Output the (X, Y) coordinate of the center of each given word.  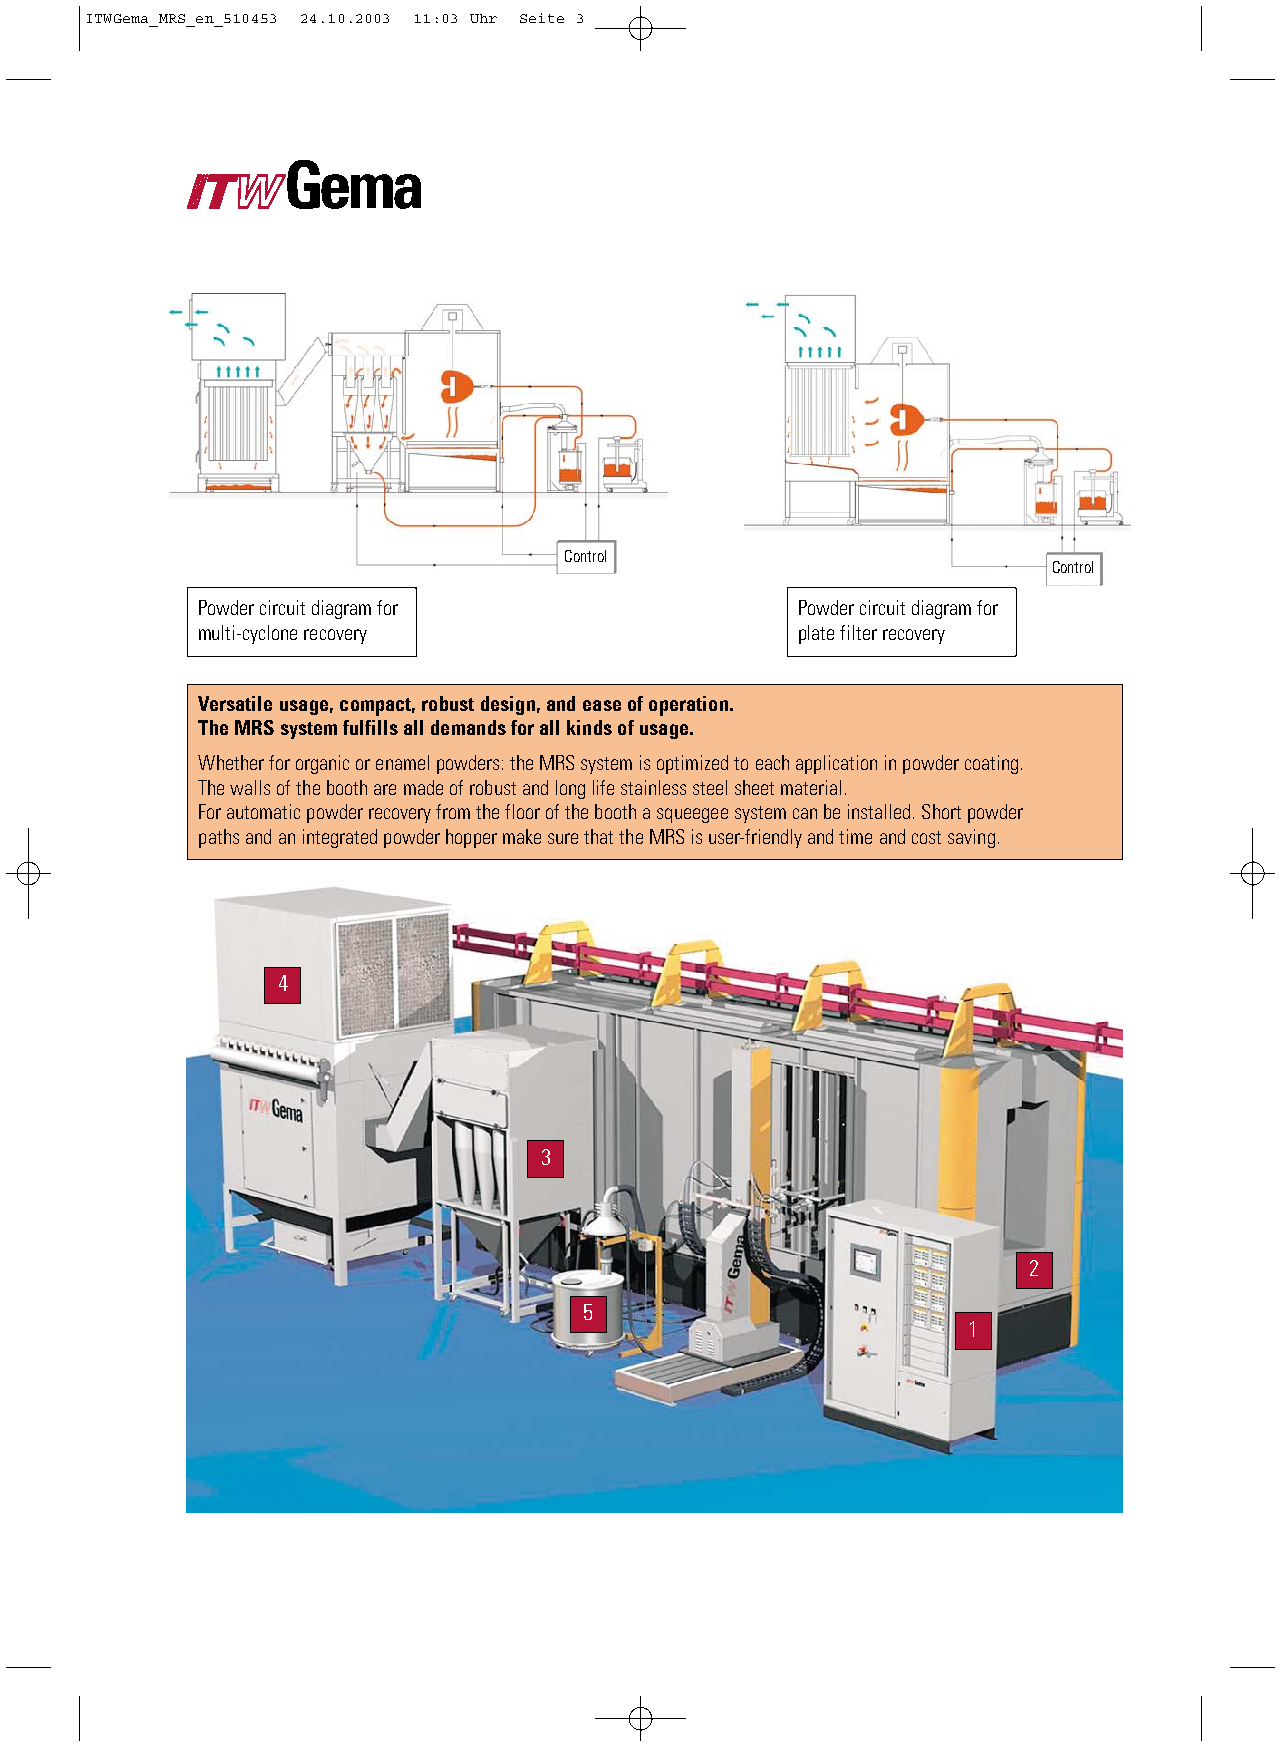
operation (688, 706)
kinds (589, 727)
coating (991, 764)
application (836, 764)
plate (816, 634)
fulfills (370, 727)
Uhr (483, 18)
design (508, 705)
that (598, 836)
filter (858, 632)
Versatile (235, 703)
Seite (542, 18)
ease (602, 705)
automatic (263, 811)
